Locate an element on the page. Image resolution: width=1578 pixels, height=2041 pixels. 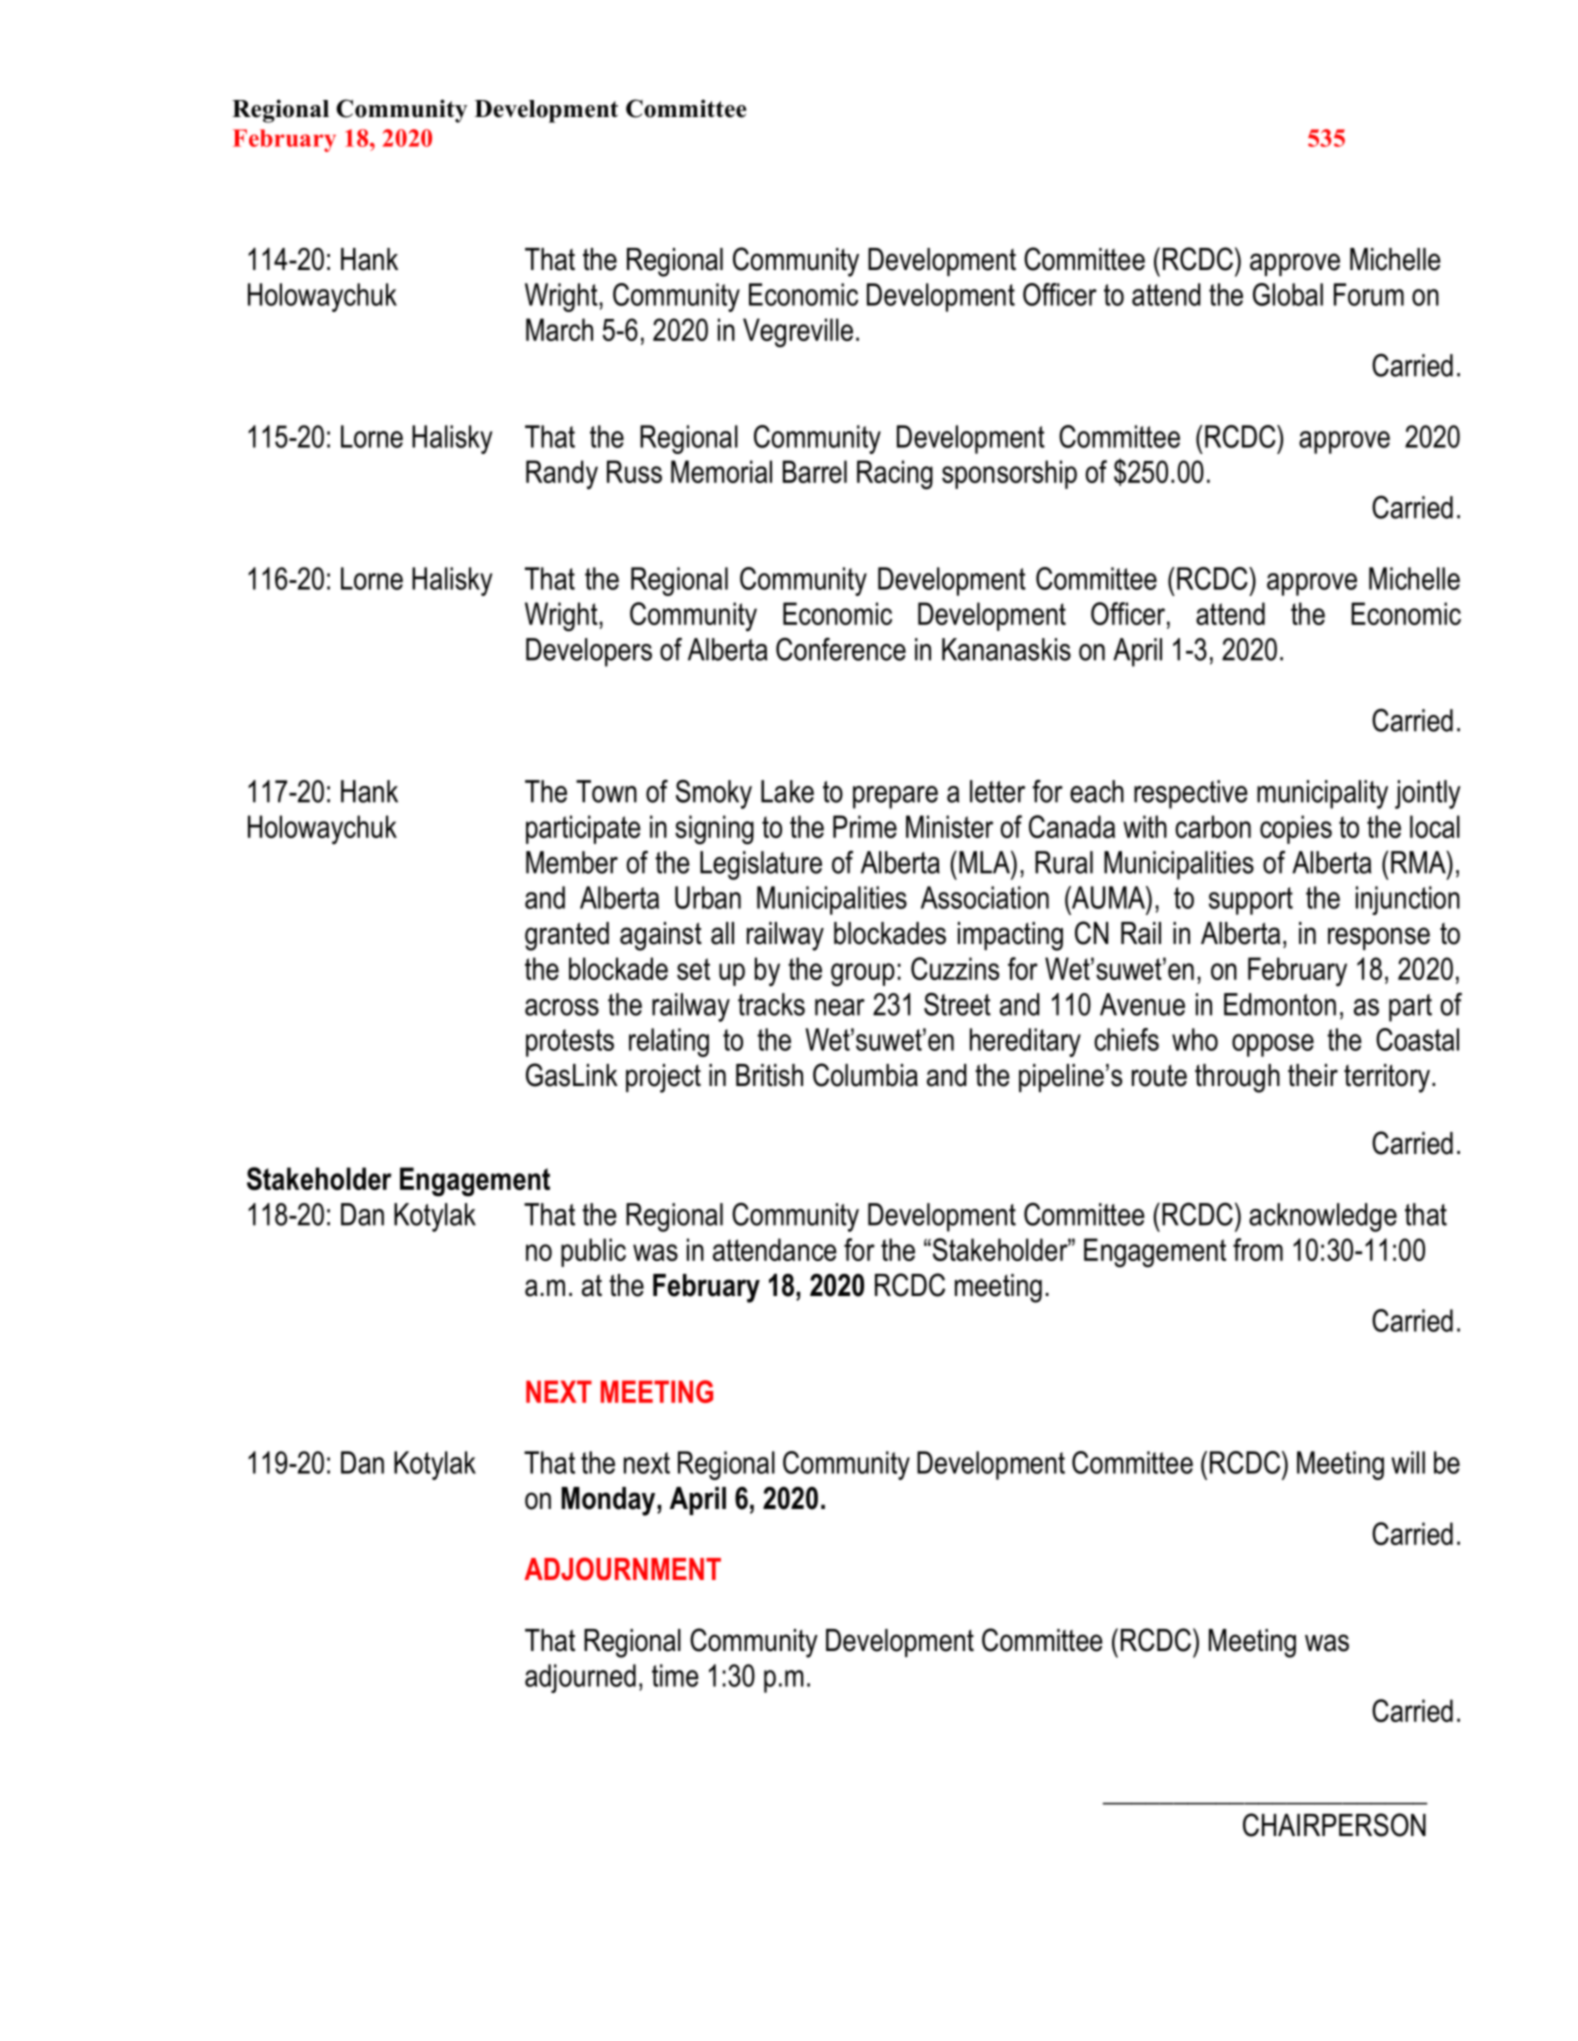
Developers is located at coordinates (589, 652).
